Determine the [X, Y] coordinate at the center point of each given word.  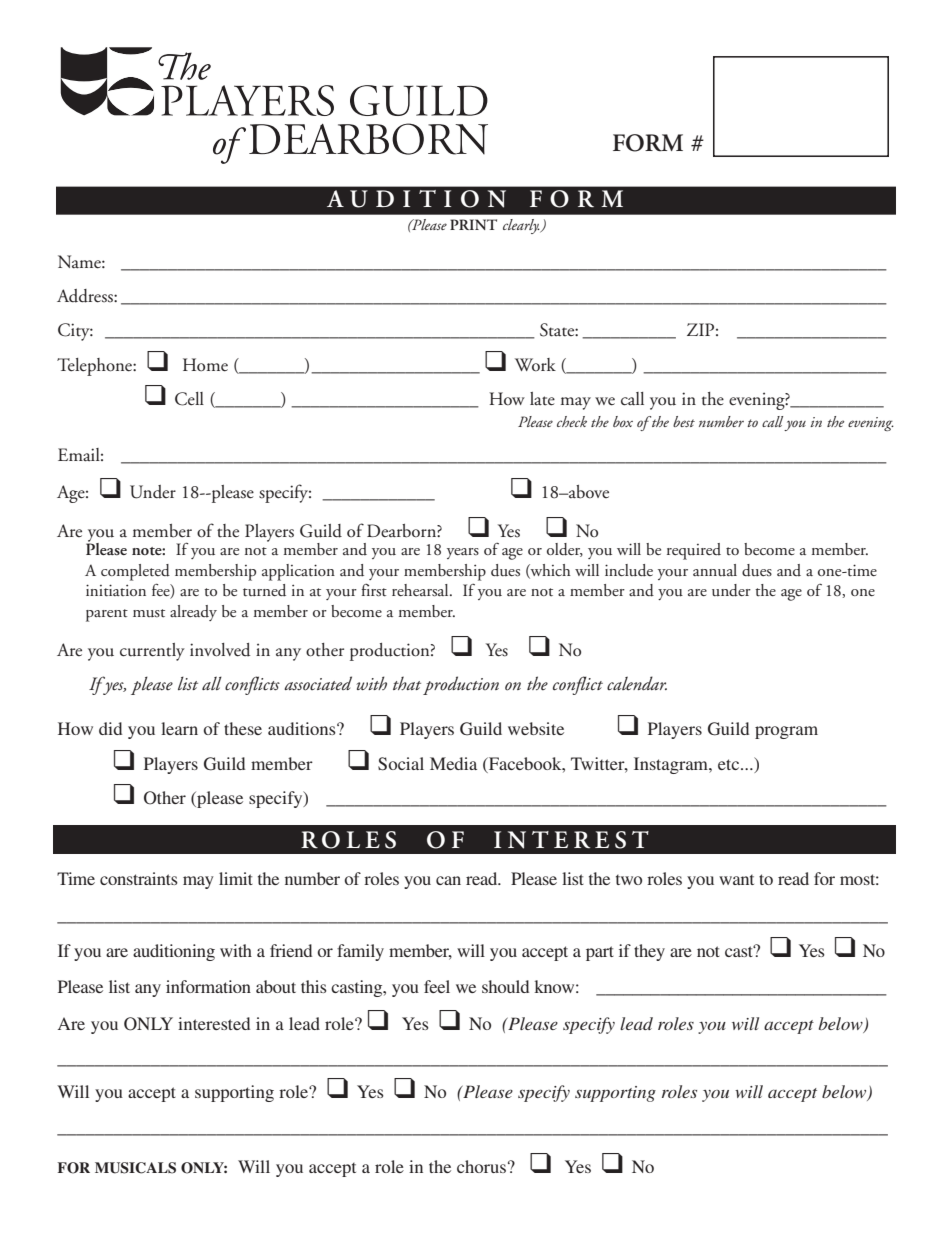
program [786, 732]
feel [437, 986]
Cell [189, 399]
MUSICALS [135, 1168]
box [623, 421]
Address [86, 296]
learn [179, 728]
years [463, 553]
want [736, 879]
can [448, 880]
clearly [522, 226]
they [649, 952]
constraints [139, 878]
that [407, 683]
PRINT [473, 224]
